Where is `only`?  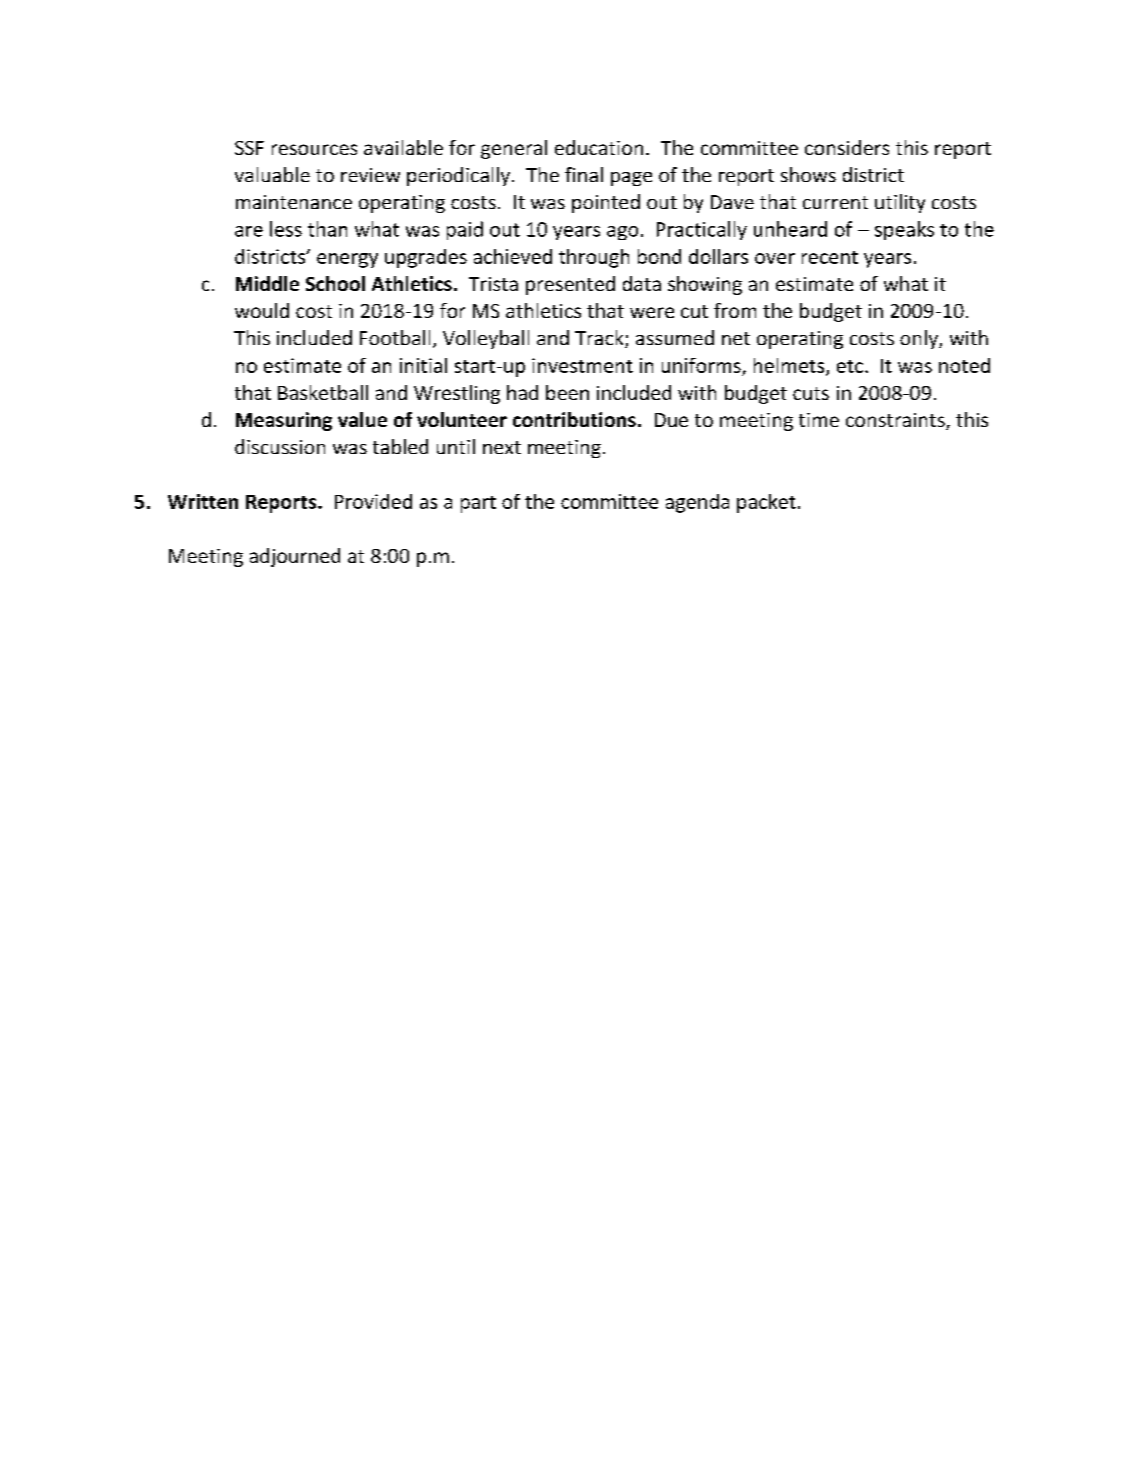
only is located at coordinates (920, 339).
